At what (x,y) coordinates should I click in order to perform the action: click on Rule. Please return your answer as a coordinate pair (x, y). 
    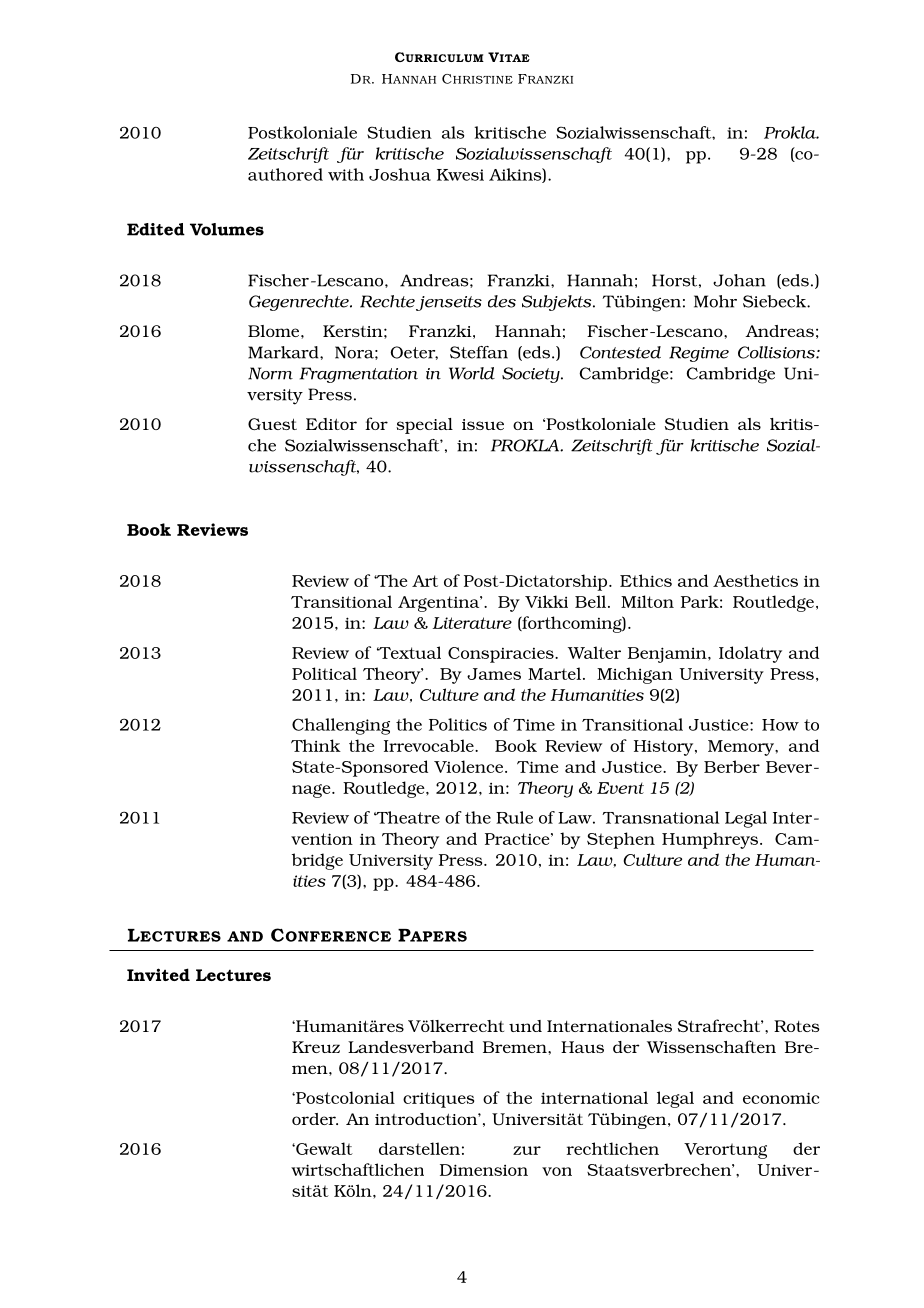
    Looking at the image, I should click on (514, 817).
